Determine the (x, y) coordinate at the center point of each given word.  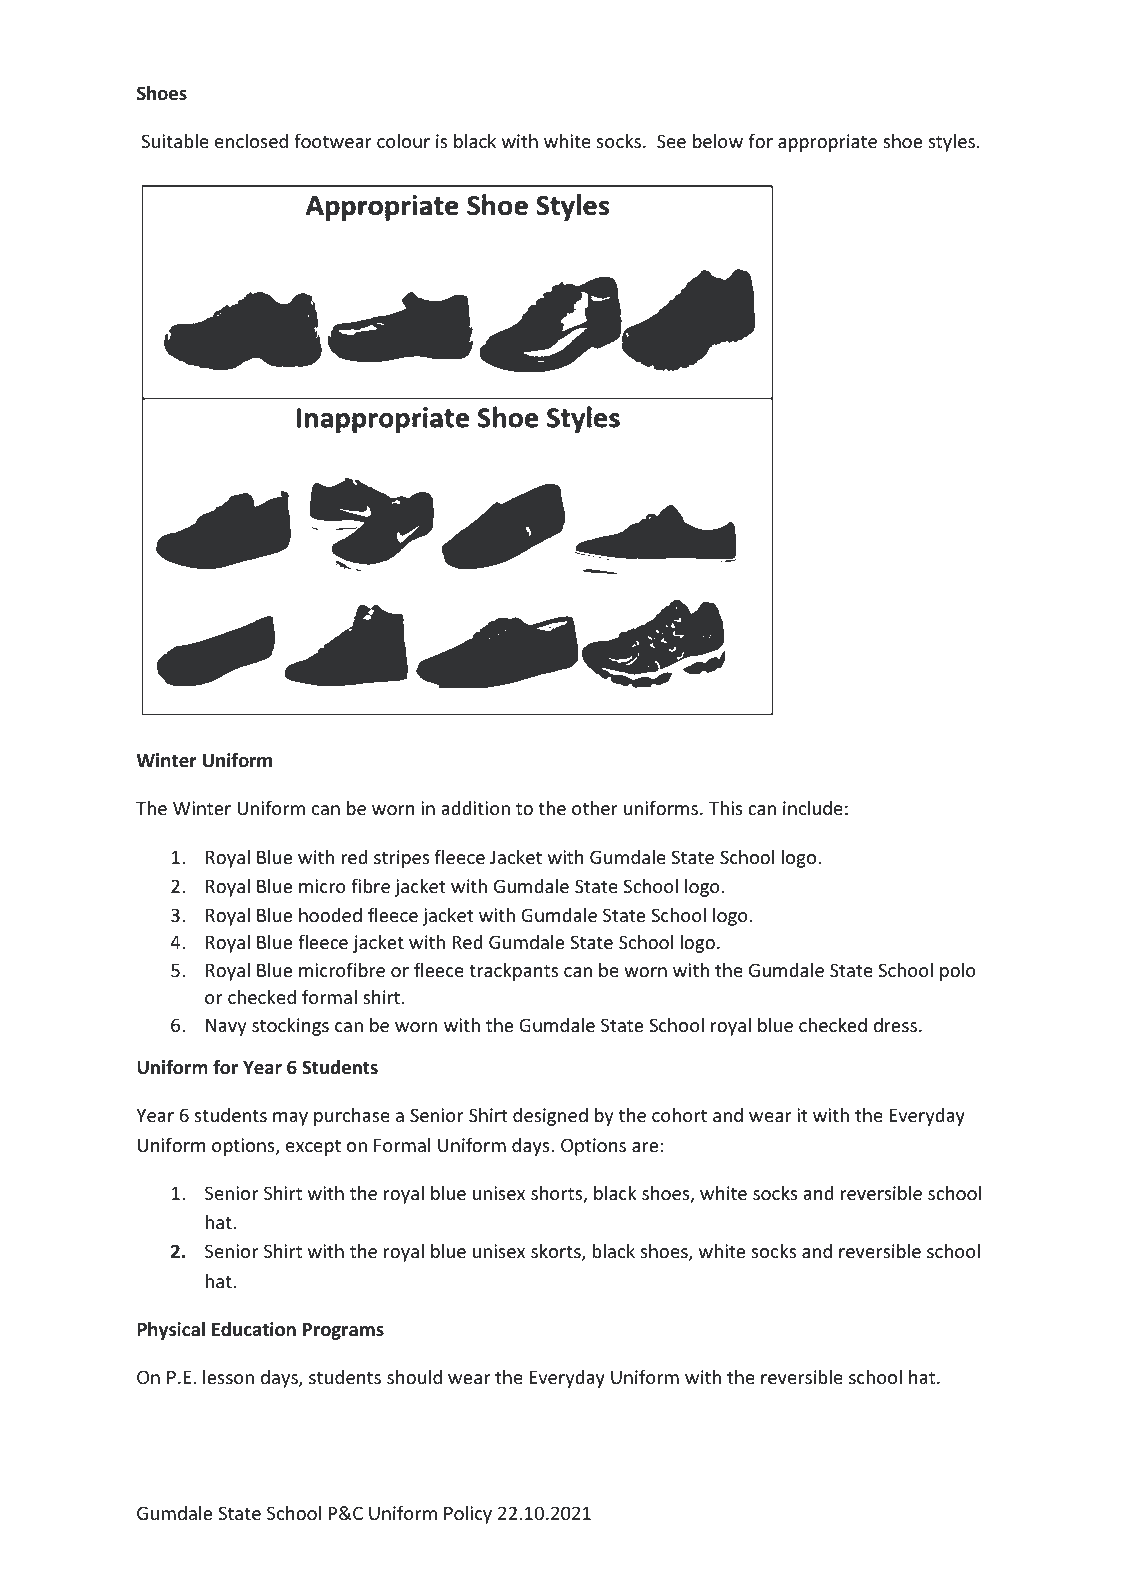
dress (895, 1025)
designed (550, 1117)
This (726, 808)
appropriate (827, 143)
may (290, 1119)
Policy (468, 1515)
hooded (330, 915)
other (595, 808)
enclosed (251, 141)
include (813, 808)
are (645, 1147)
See (671, 141)
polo (958, 972)
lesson (228, 1377)
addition (475, 808)
